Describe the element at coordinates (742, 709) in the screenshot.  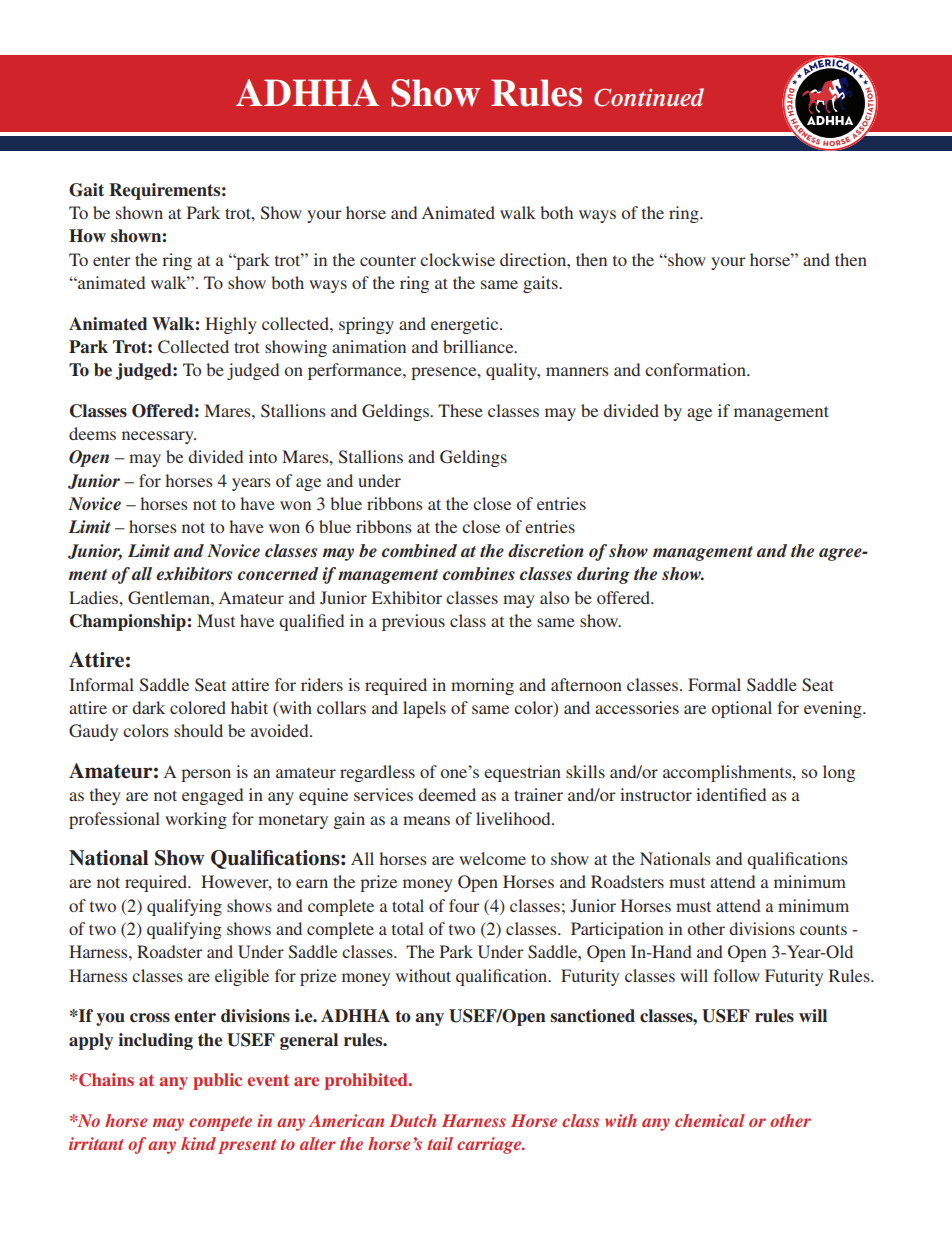
I see `optional` at that location.
